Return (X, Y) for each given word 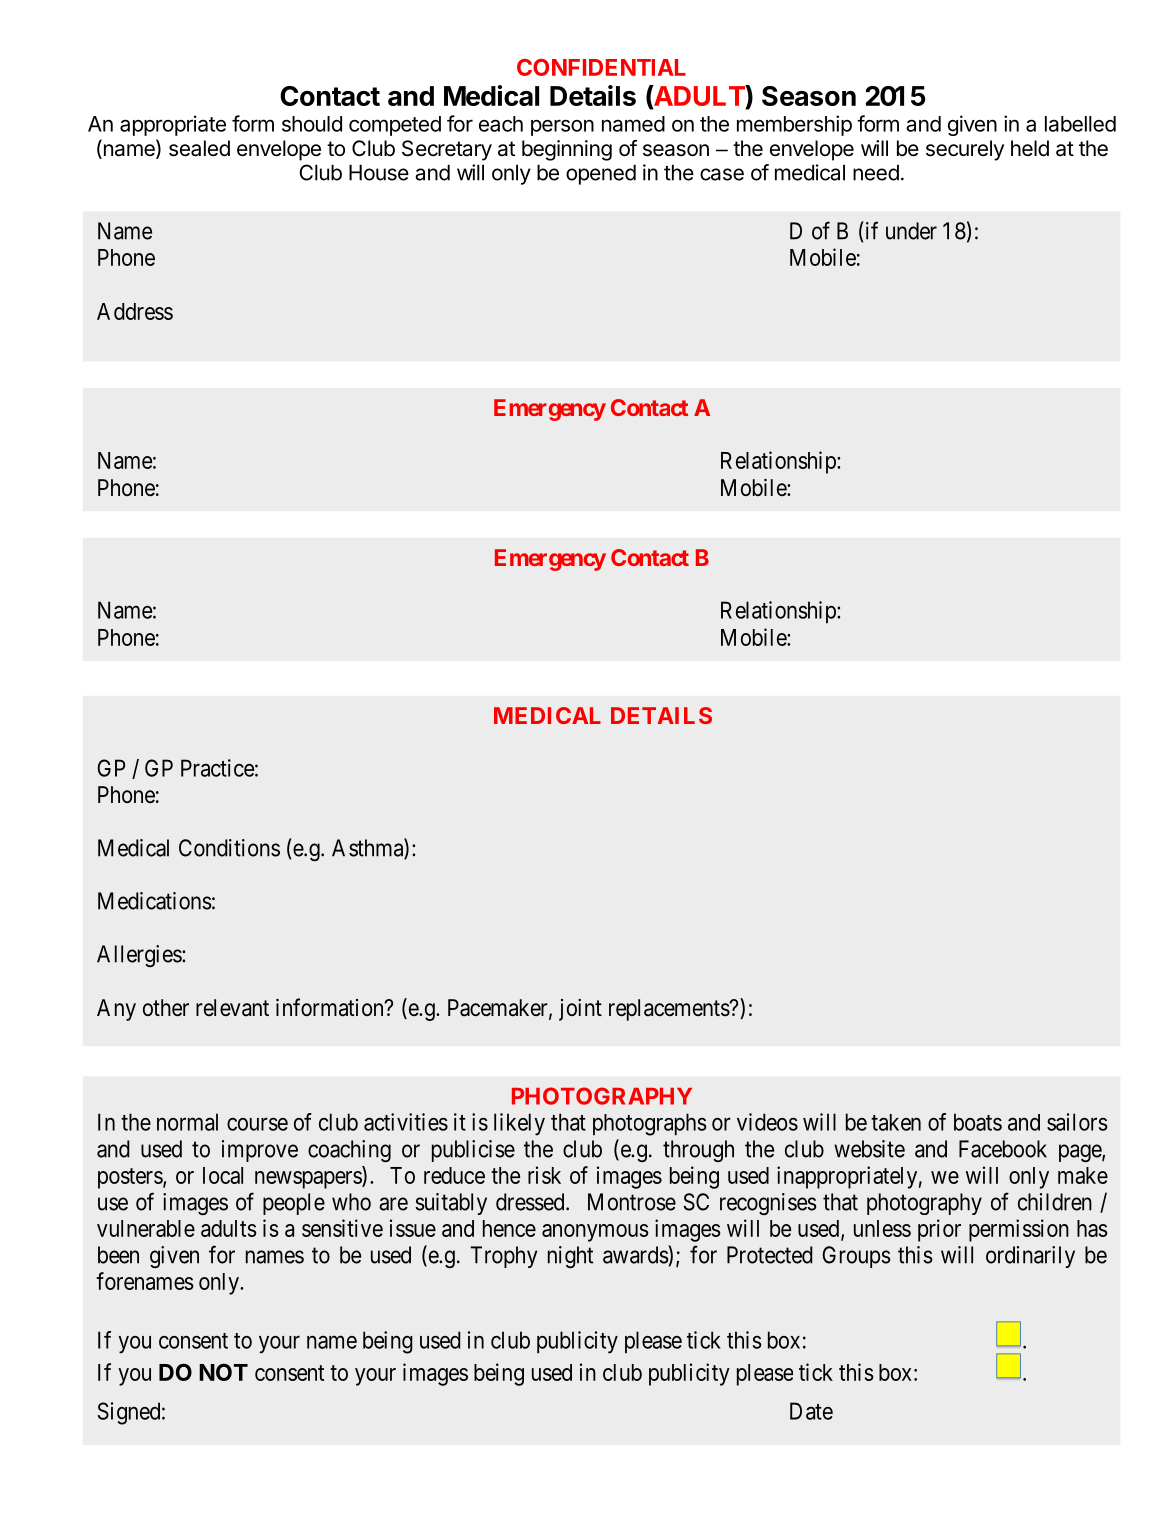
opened (601, 175)
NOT (223, 1372)
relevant (232, 1008)
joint (580, 1010)
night (570, 1257)
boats (978, 1122)
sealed (199, 148)
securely (965, 150)
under (911, 231)
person (562, 127)
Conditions (229, 848)
